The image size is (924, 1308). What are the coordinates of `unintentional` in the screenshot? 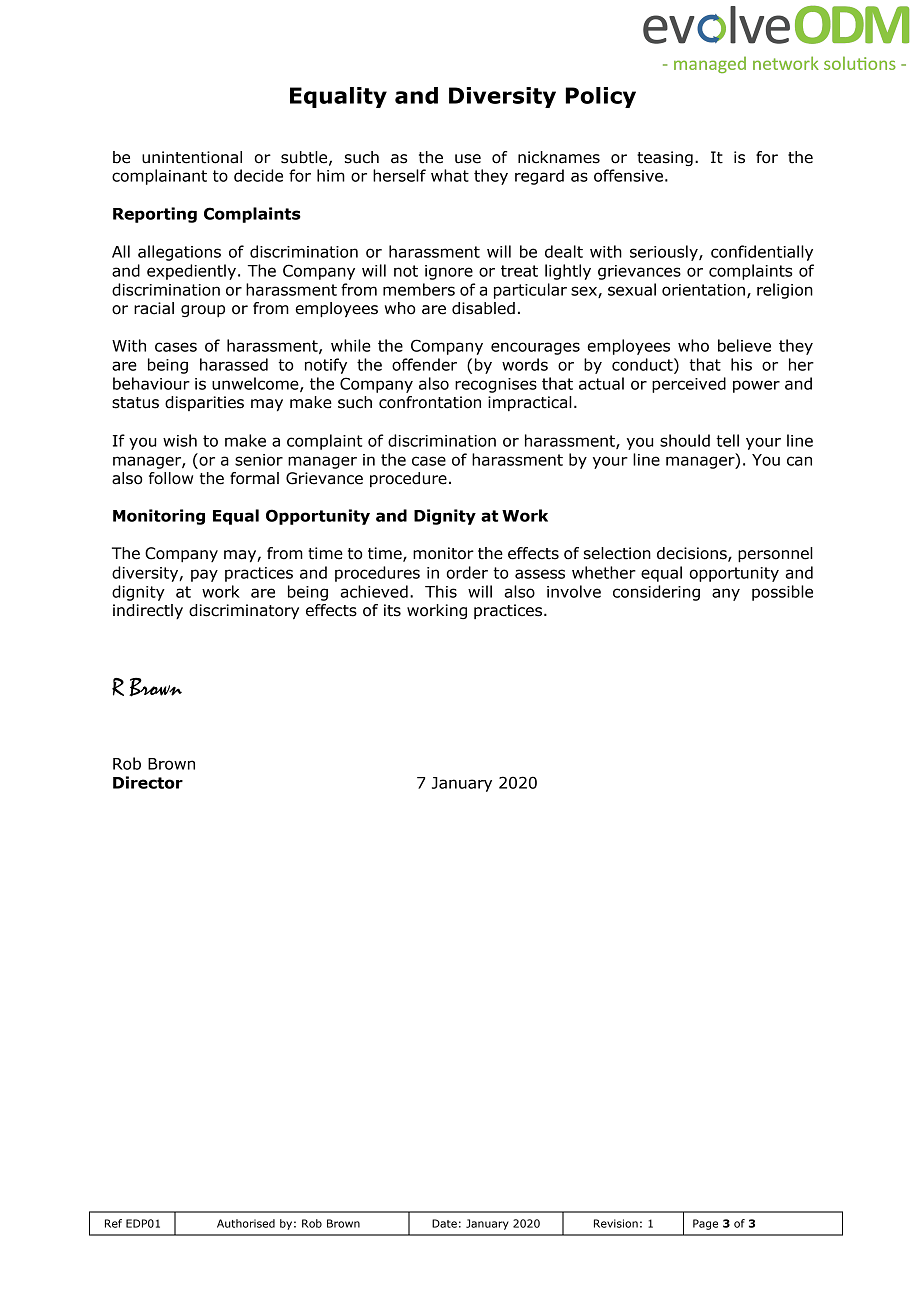 It's located at (192, 157).
